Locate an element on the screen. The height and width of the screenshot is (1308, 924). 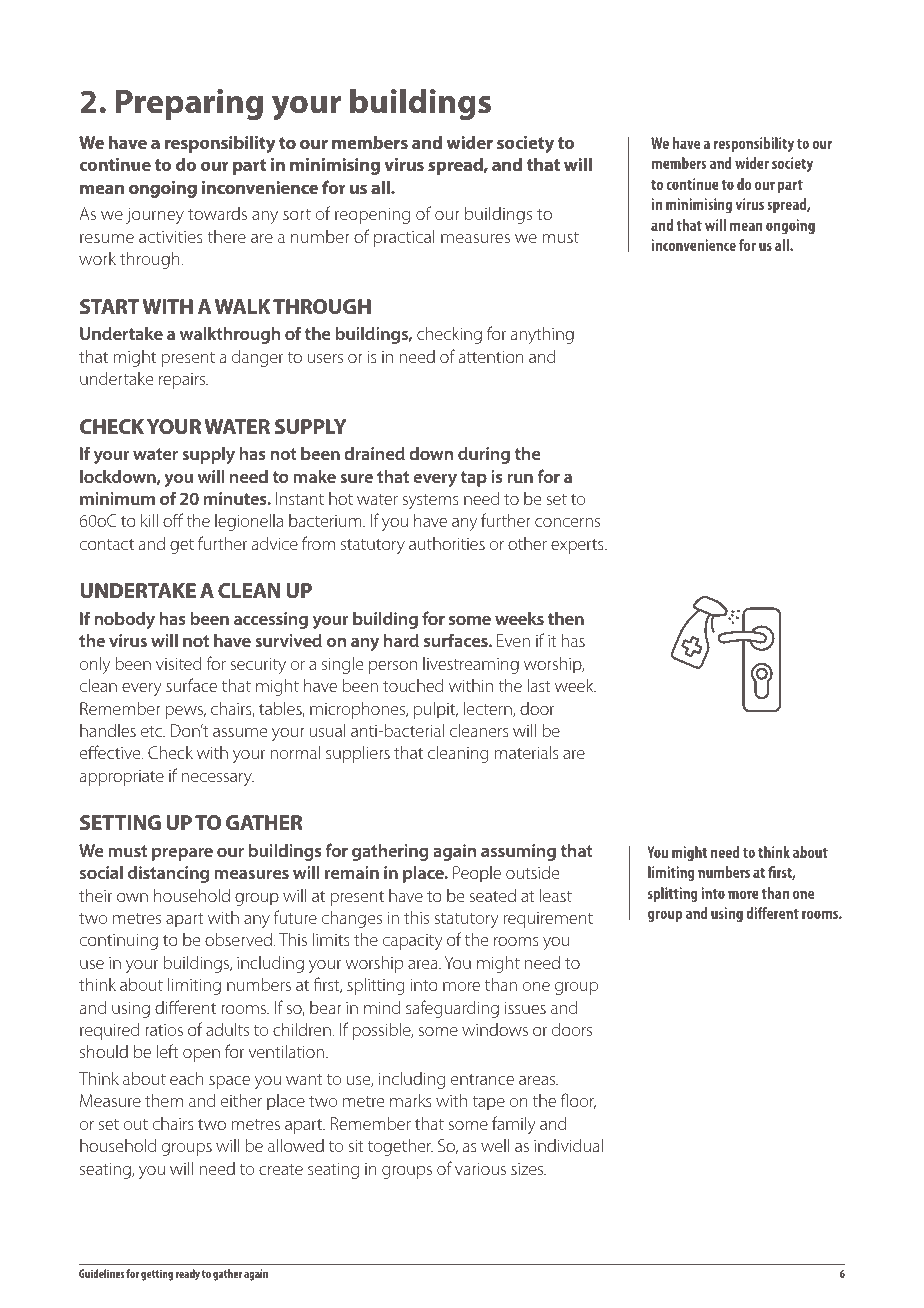
visited is located at coordinates (178, 663).
